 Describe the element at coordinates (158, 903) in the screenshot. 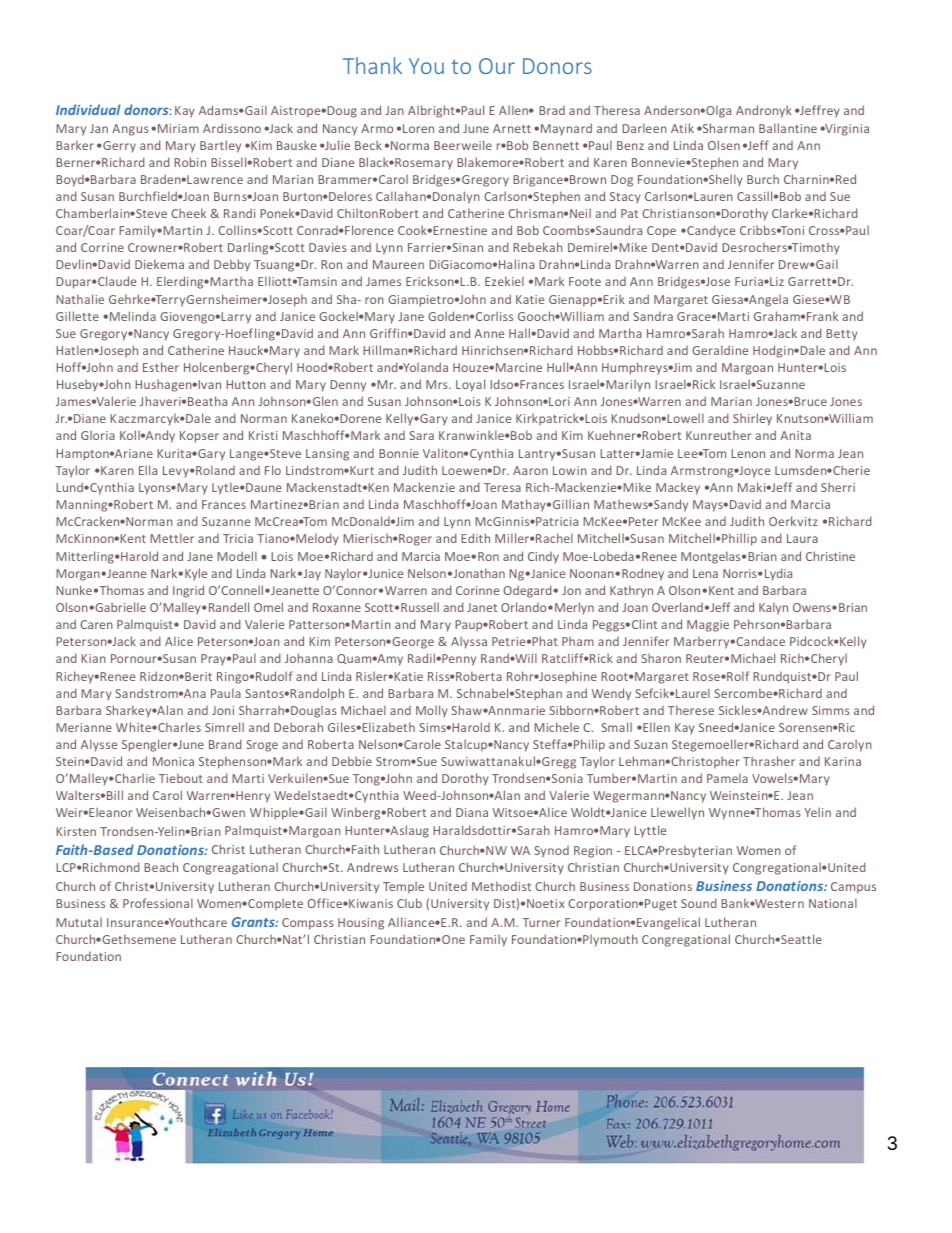

I see `Professional` at that location.
